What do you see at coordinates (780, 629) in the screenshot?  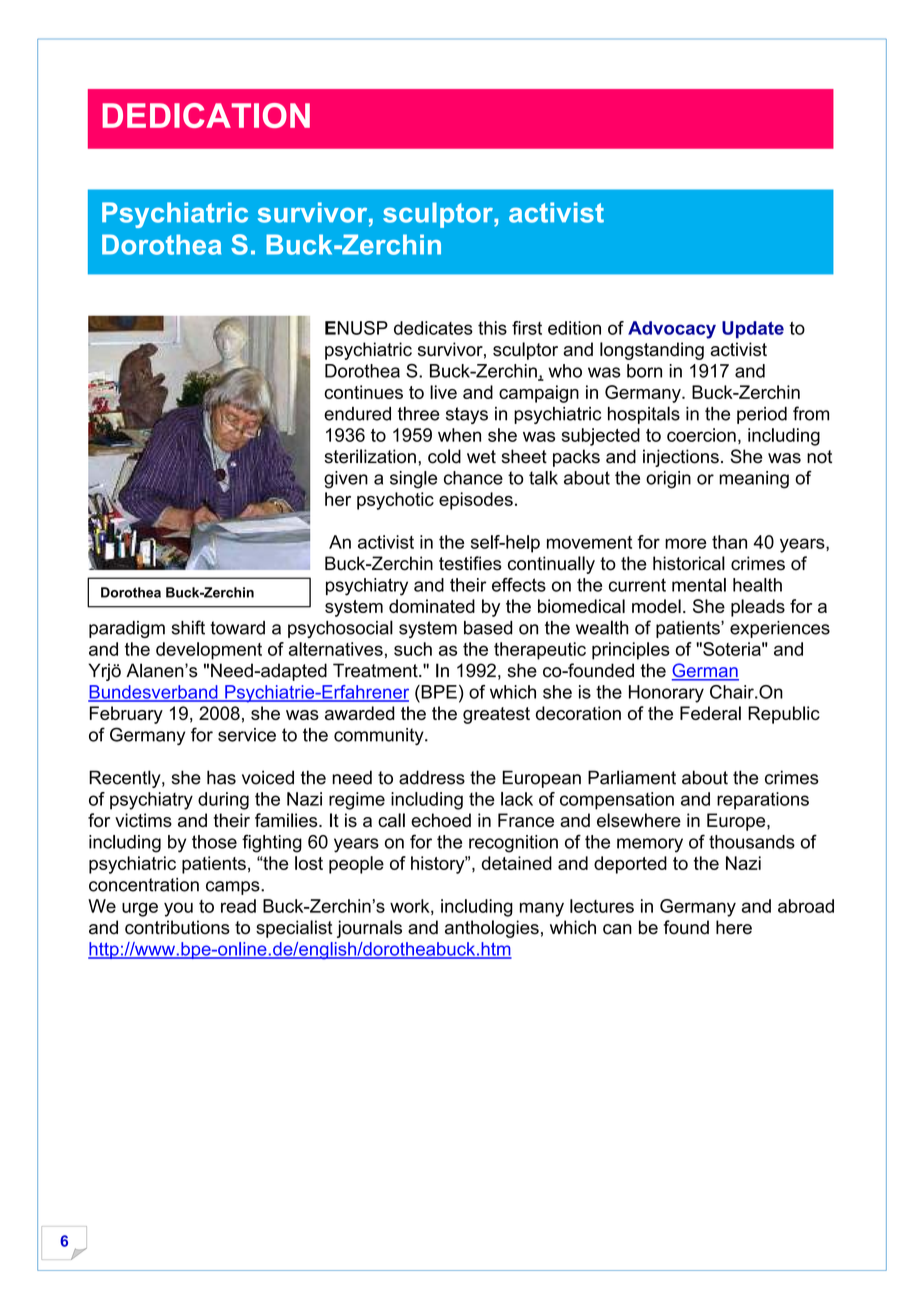 I see `experiences` at bounding box center [780, 629].
